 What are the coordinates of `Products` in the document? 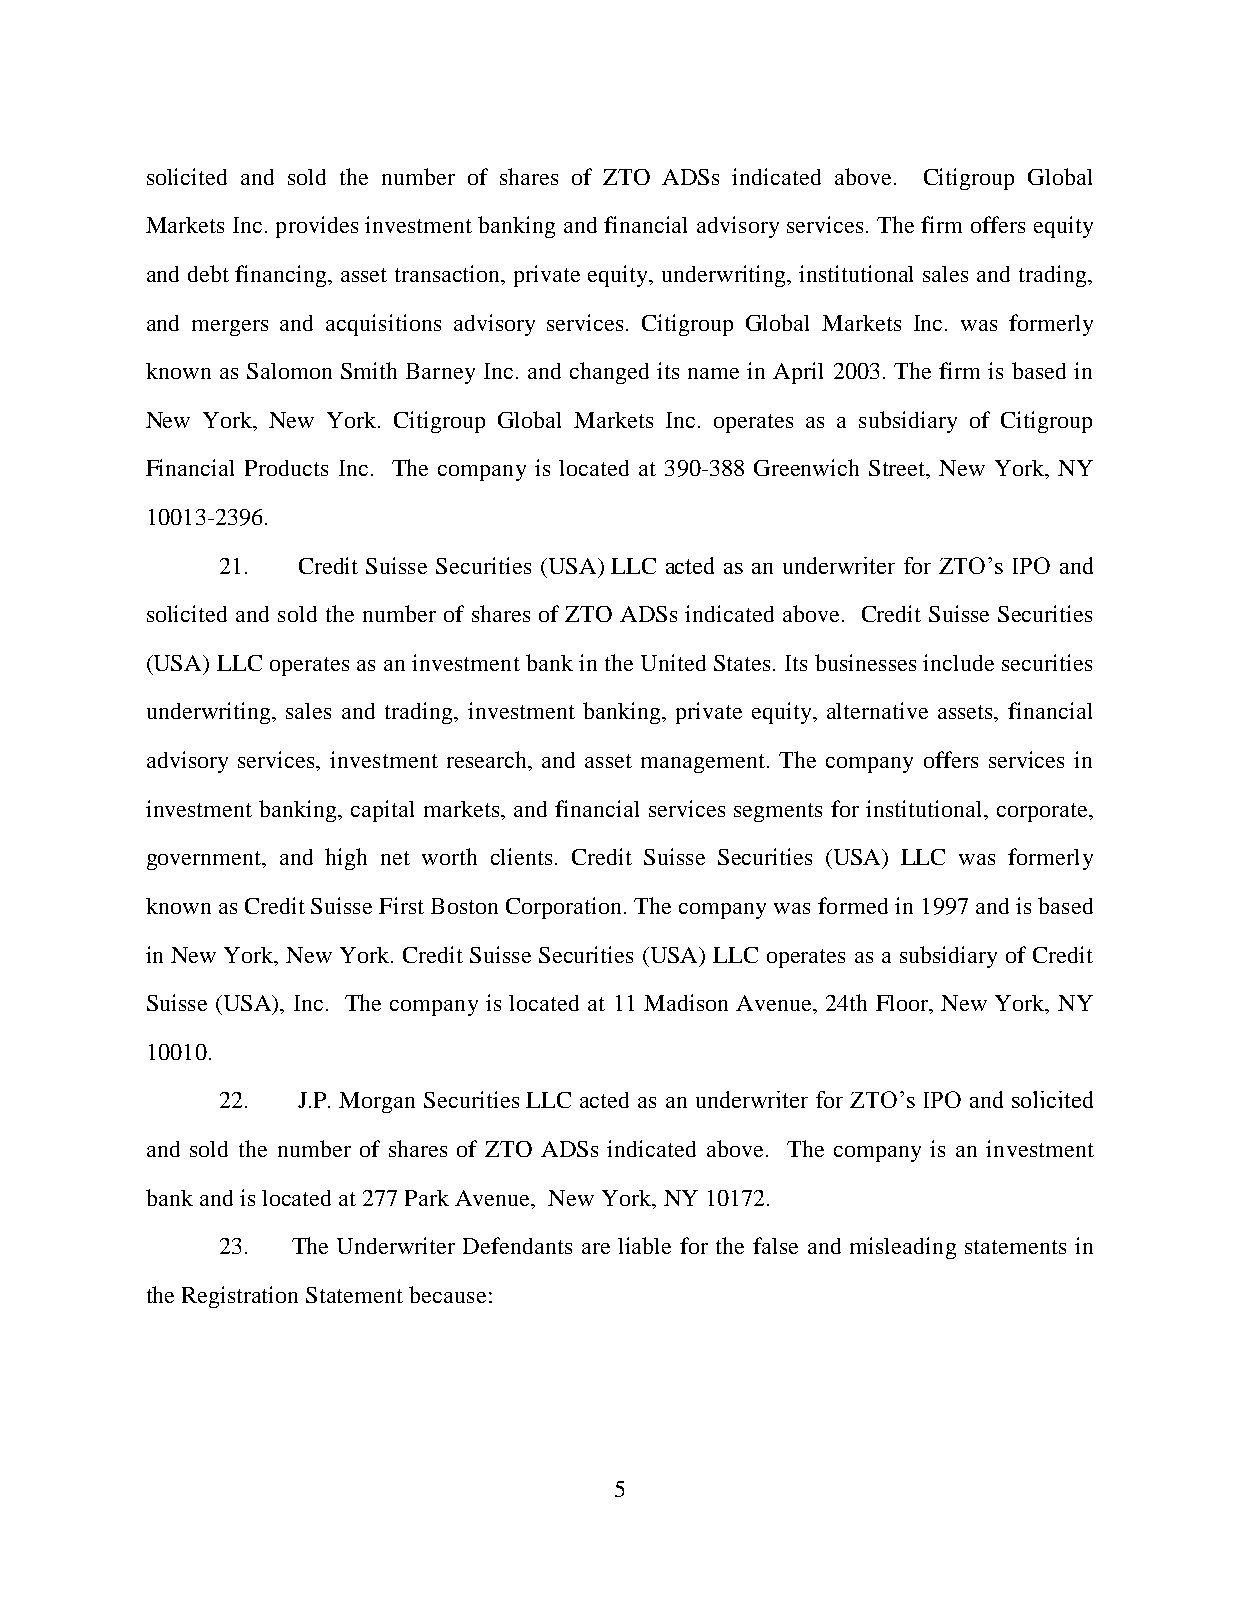 It's located at (286, 468).
